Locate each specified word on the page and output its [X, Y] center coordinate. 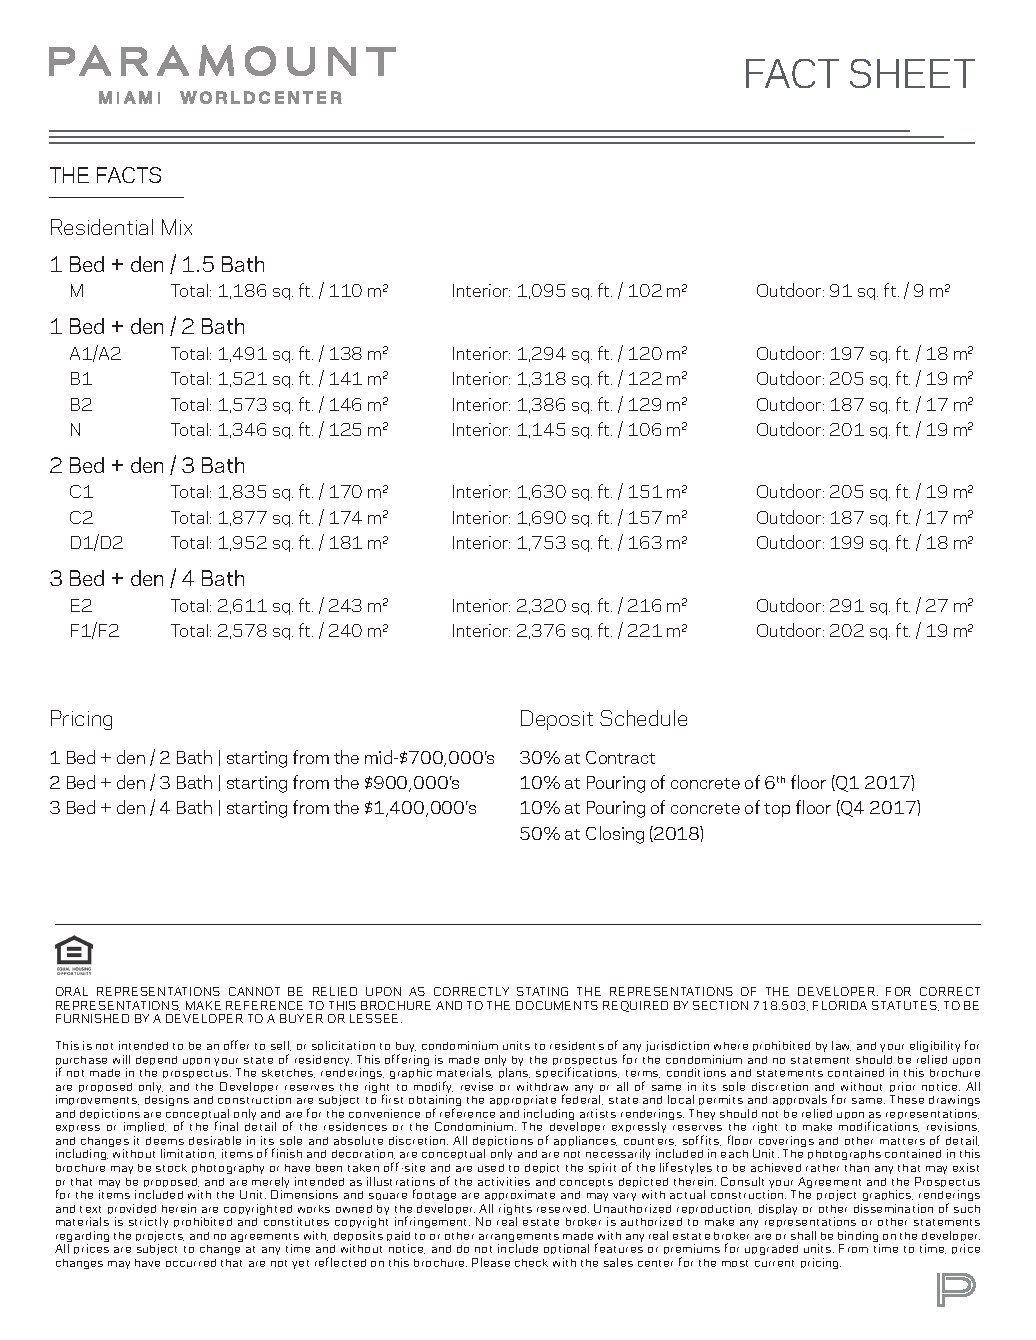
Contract [620, 757]
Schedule [643, 718]
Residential [102, 227]
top [777, 810]
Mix [177, 227]
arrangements [519, 1239]
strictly [148, 1222]
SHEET [912, 73]
